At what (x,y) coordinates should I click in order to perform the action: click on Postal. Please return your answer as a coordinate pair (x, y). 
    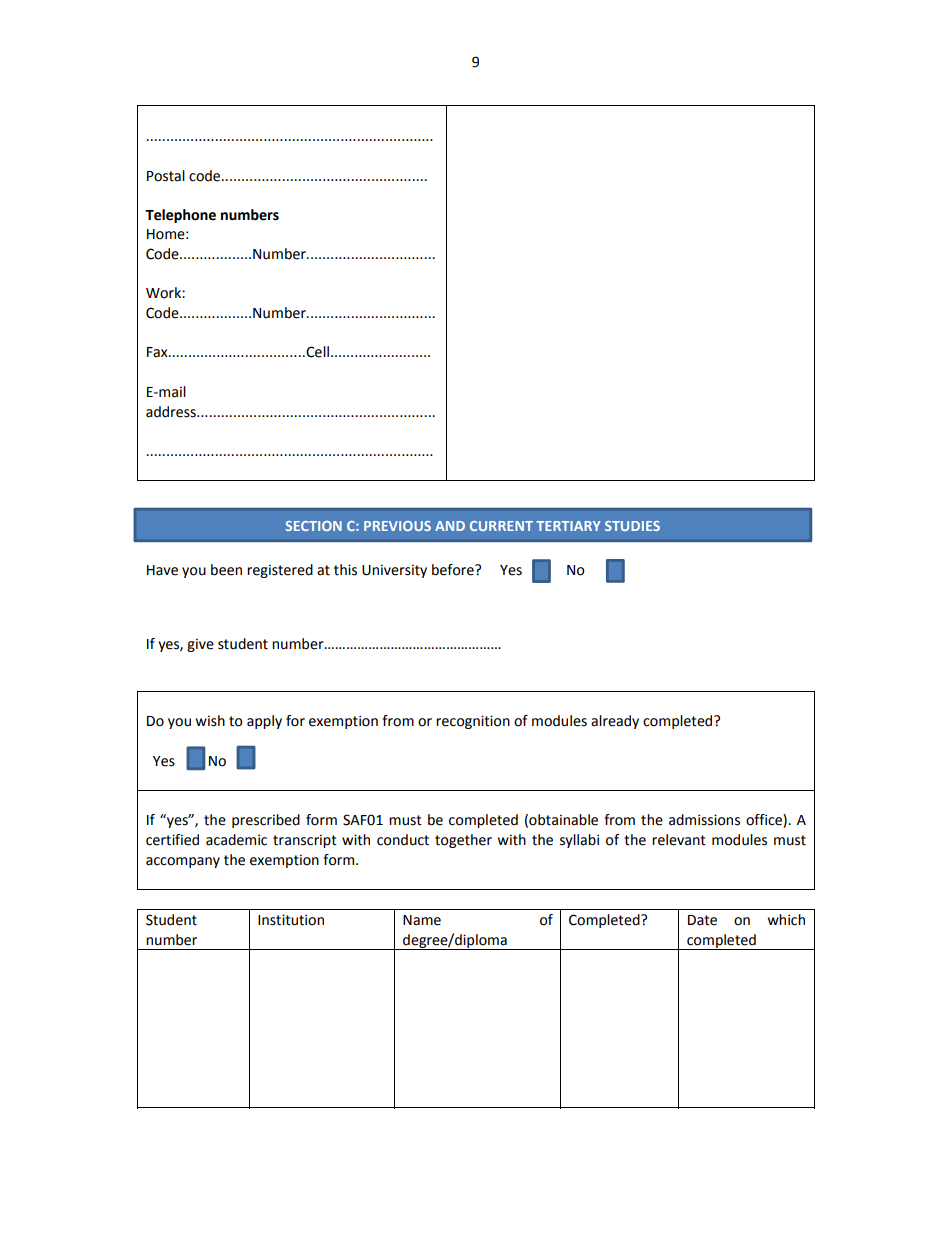
    Looking at the image, I should click on (166, 176).
